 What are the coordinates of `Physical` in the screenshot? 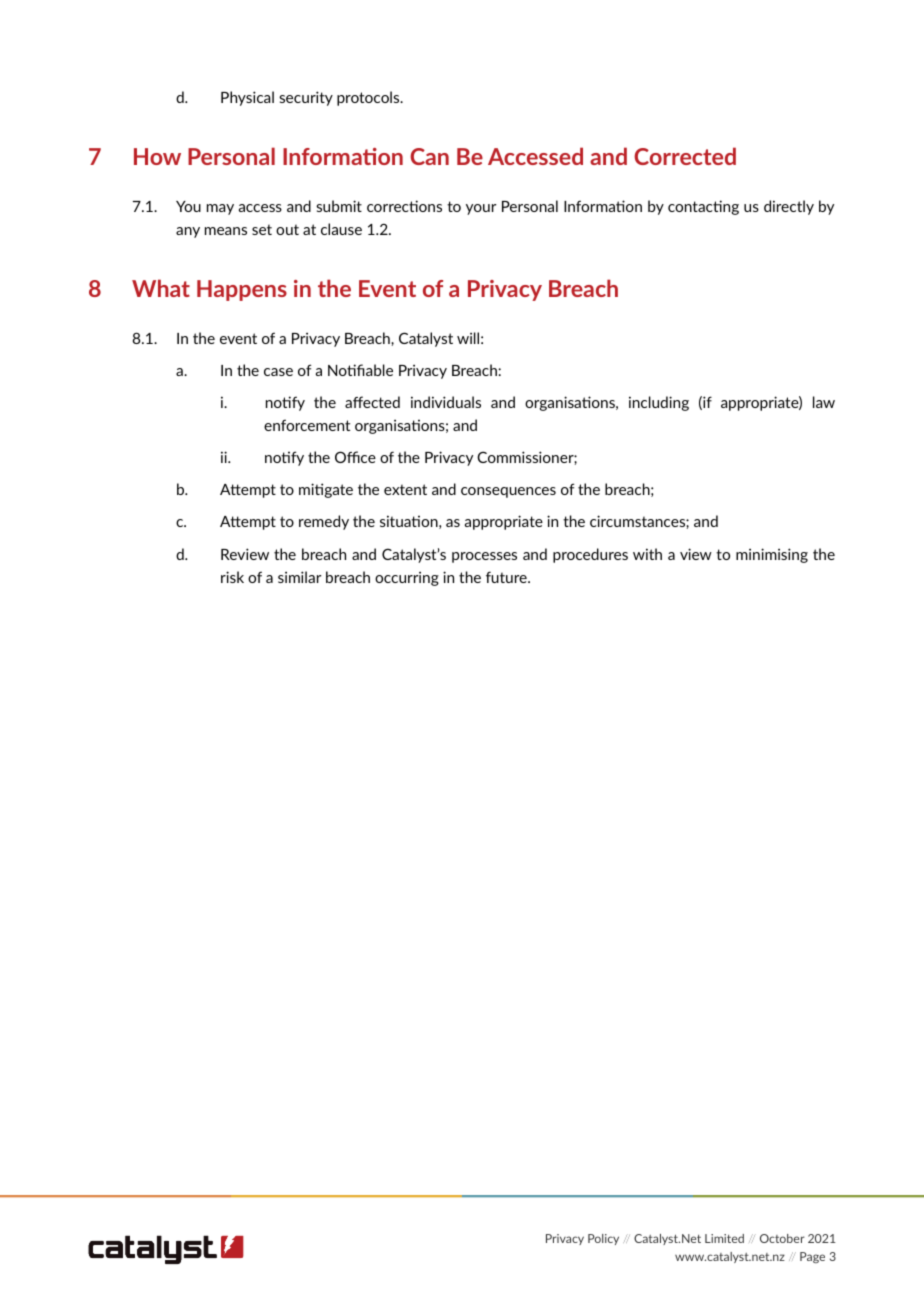 It's located at (247, 98).
